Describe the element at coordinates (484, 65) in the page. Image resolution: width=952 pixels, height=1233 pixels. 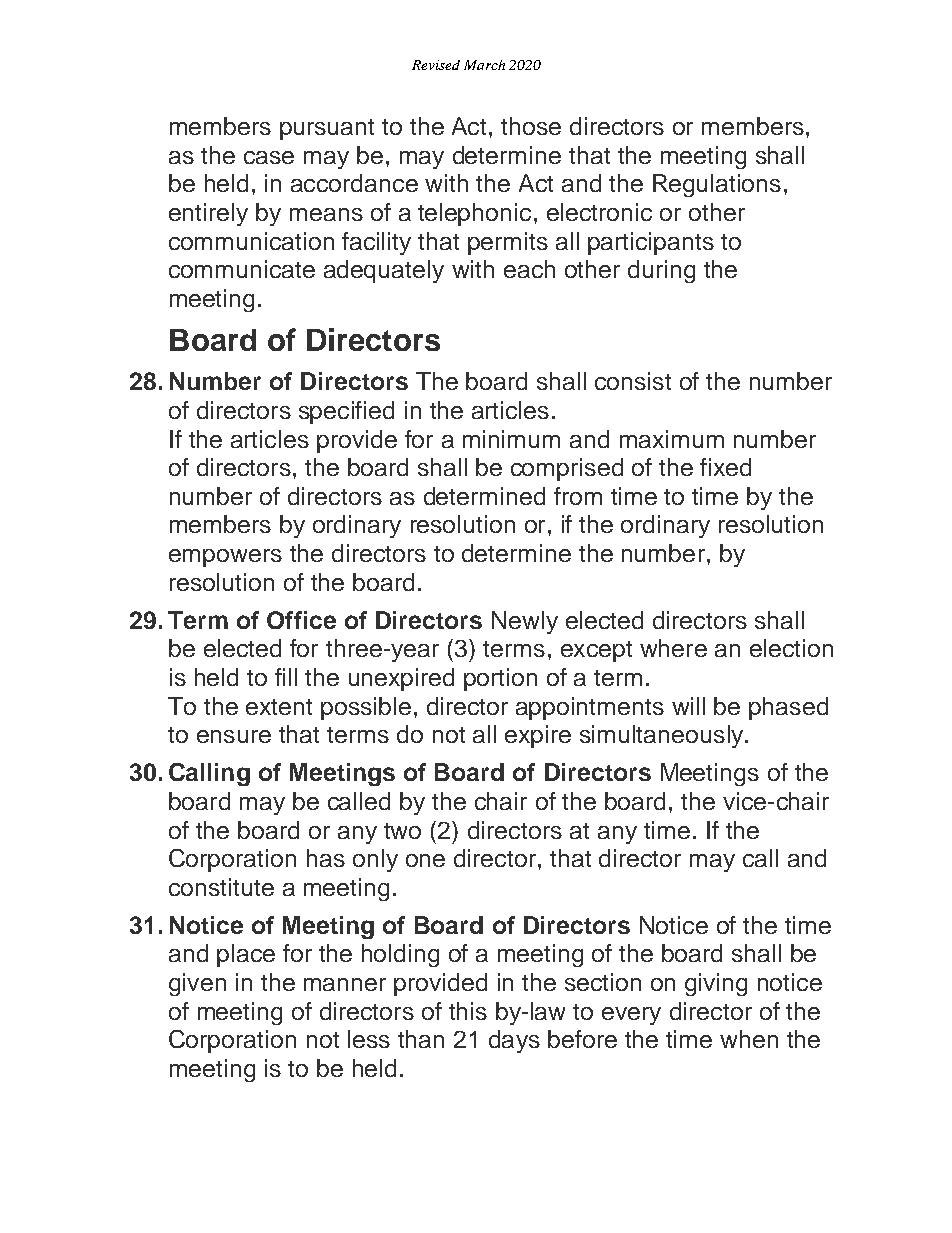
I see `March` at that location.
